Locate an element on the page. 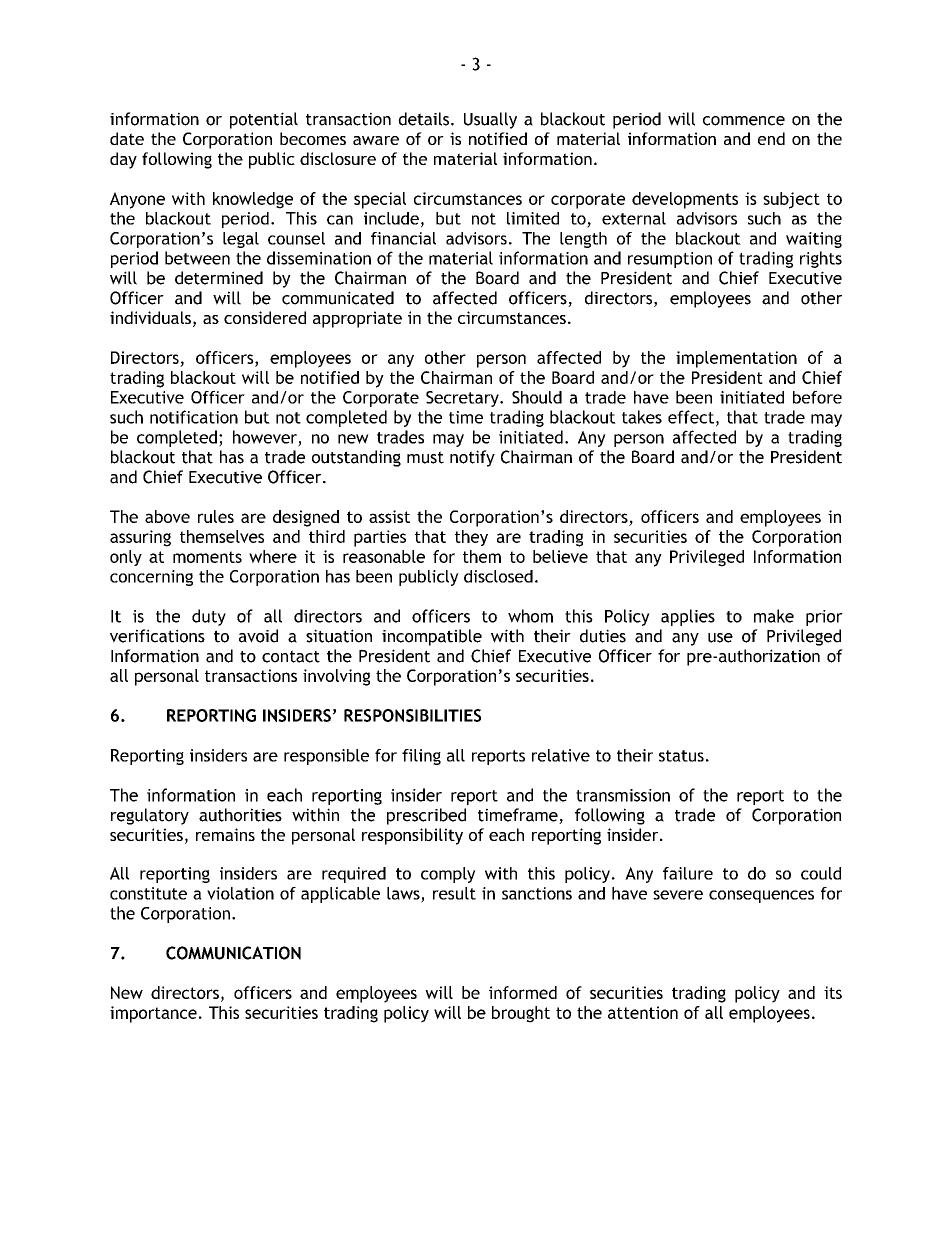 The height and width of the image is (1233, 952). Secretary is located at coordinates (463, 399).
